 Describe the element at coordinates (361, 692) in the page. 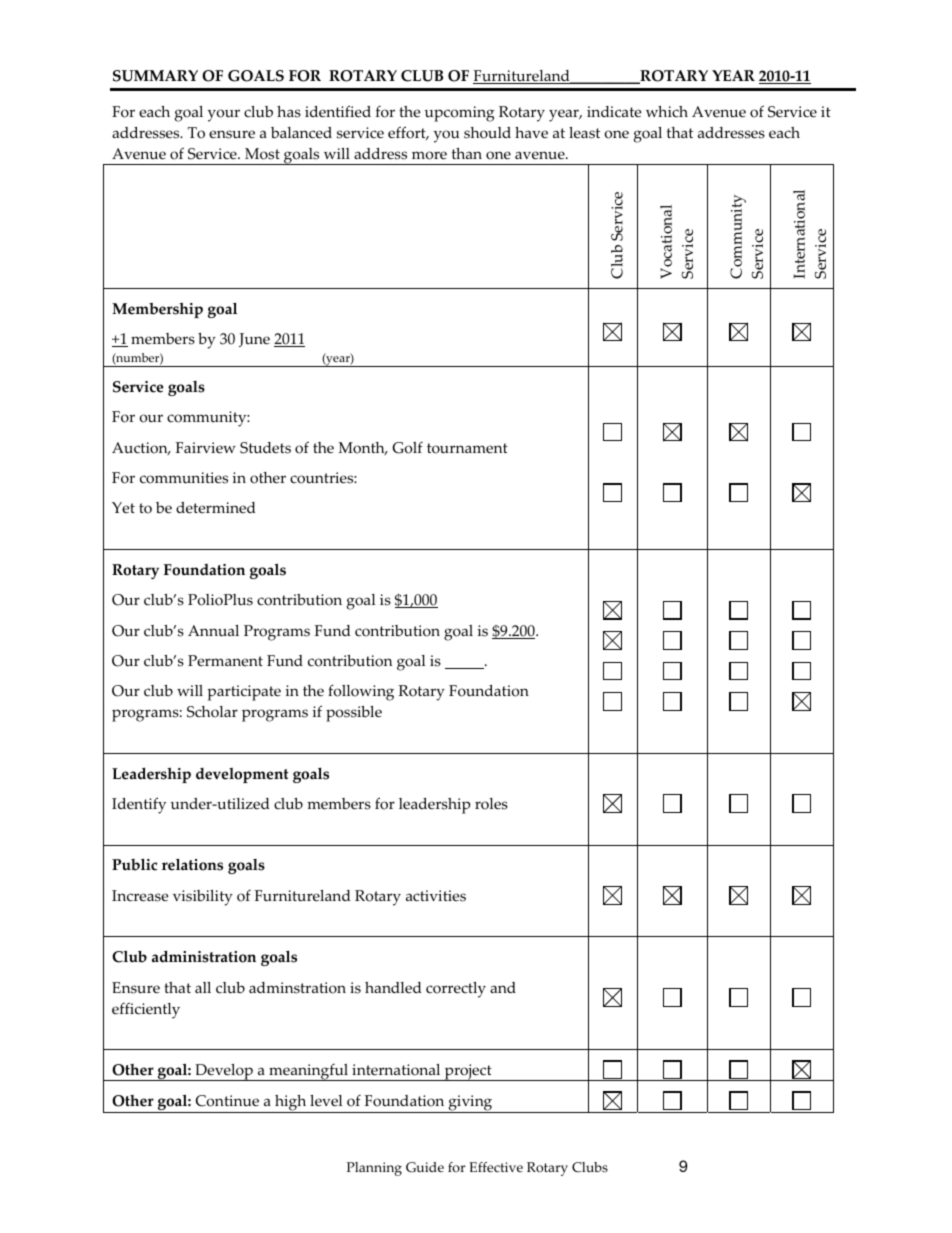

I see `following` at that location.
